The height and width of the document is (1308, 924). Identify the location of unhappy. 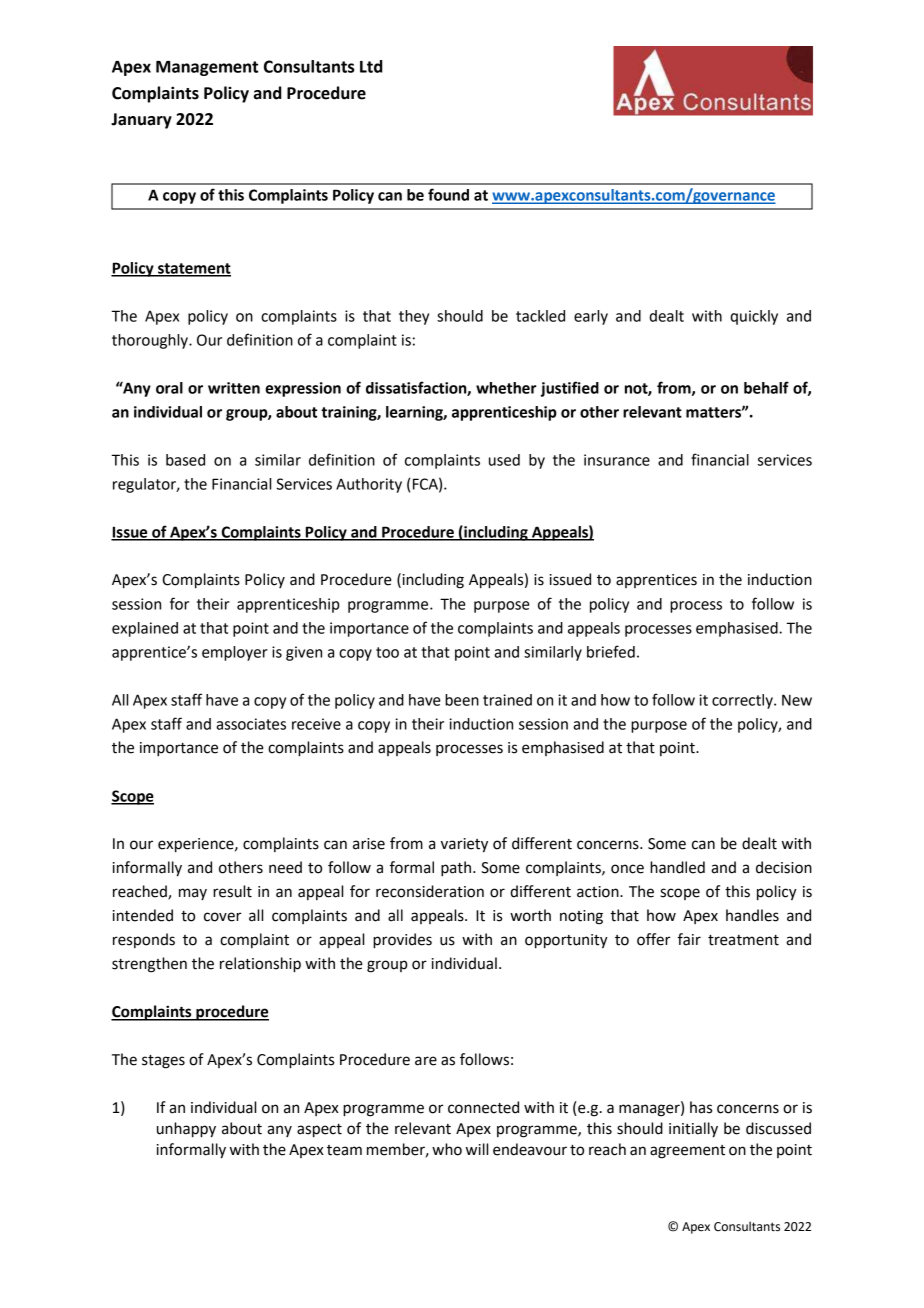
(186, 1130).
